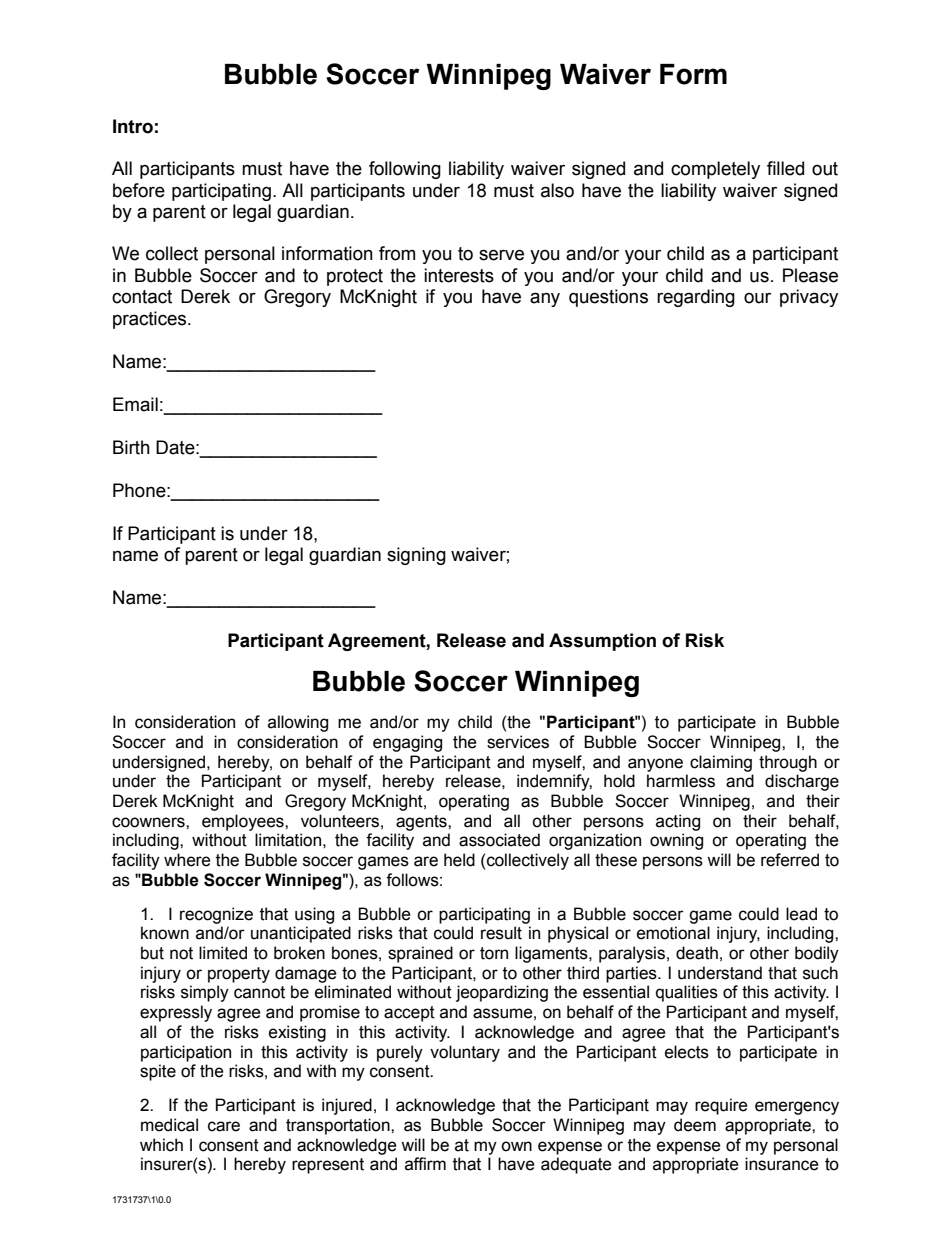 The height and width of the page is (1233, 952). What do you see at coordinates (602, 642) in the page?
I see `Assumption` at bounding box center [602, 642].
